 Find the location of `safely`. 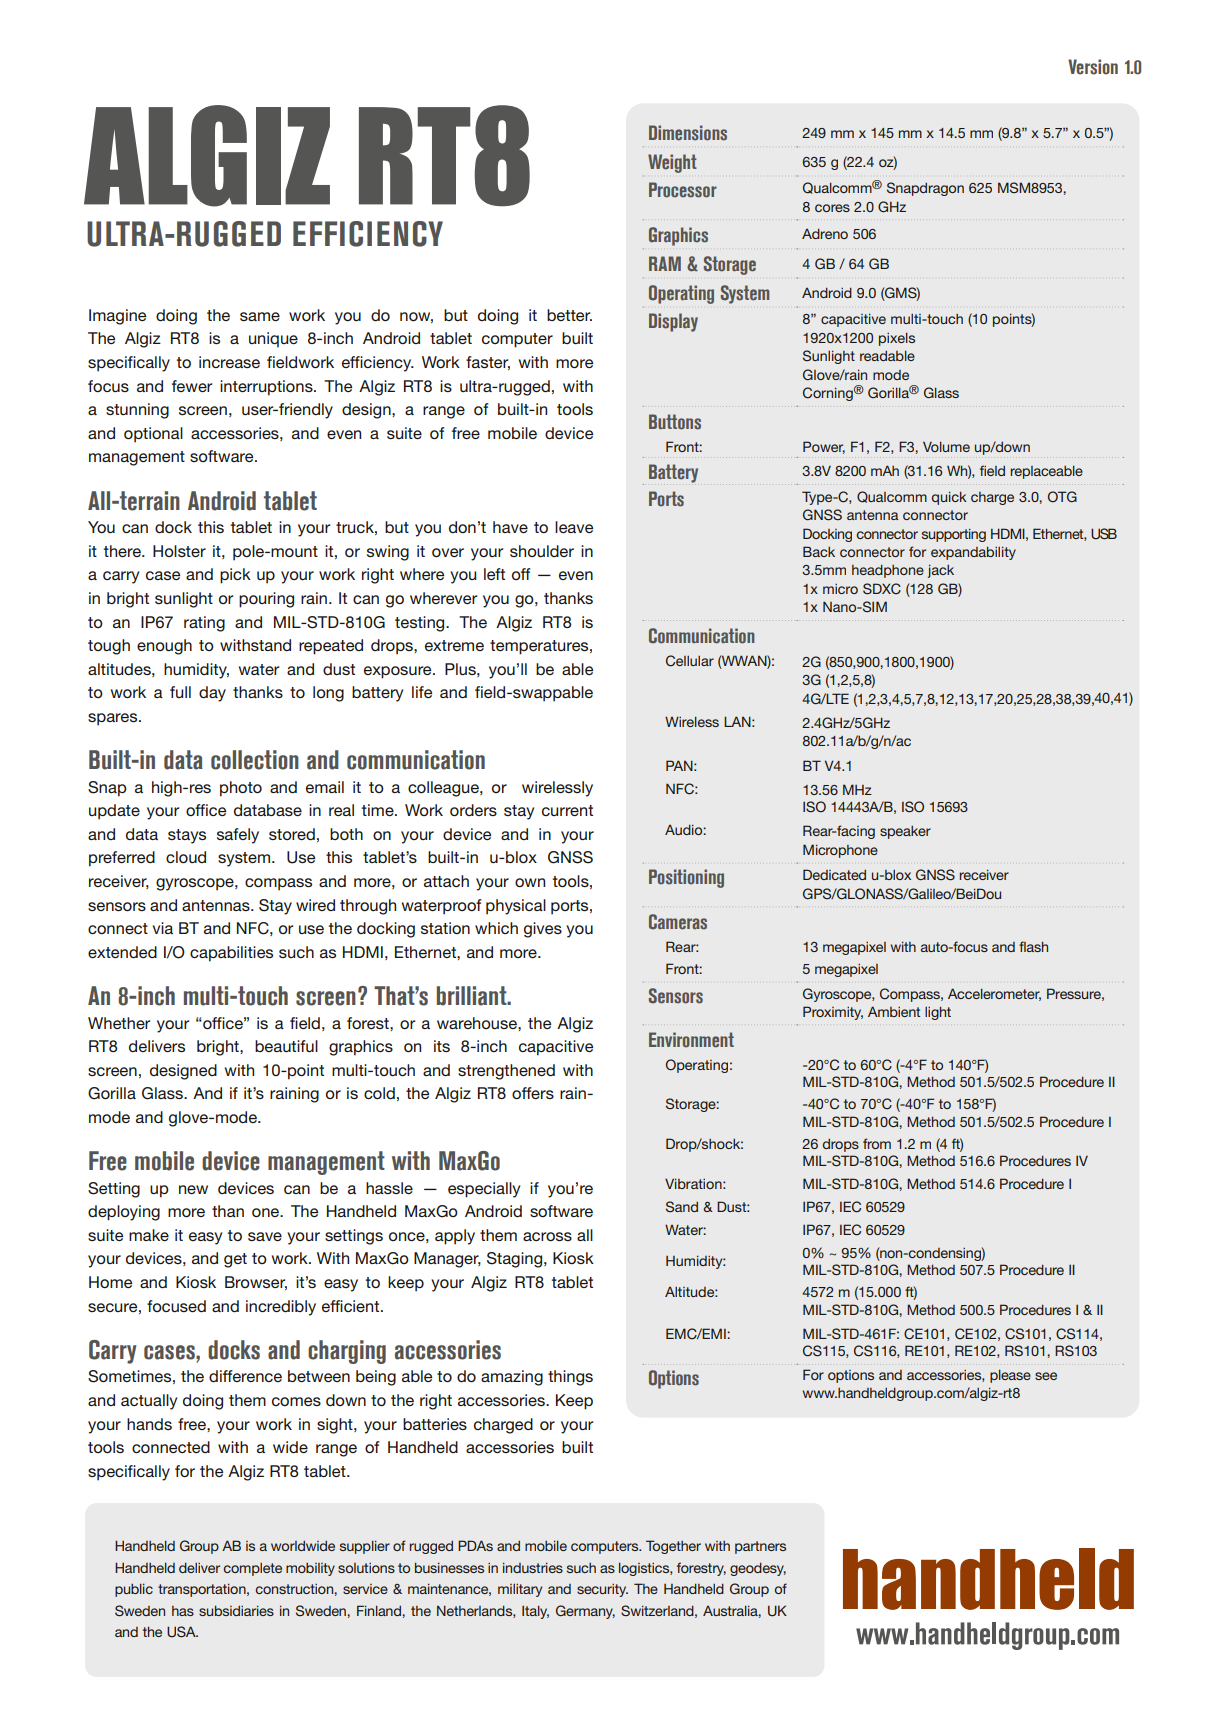

safely is located at coordinates (238, 836).
